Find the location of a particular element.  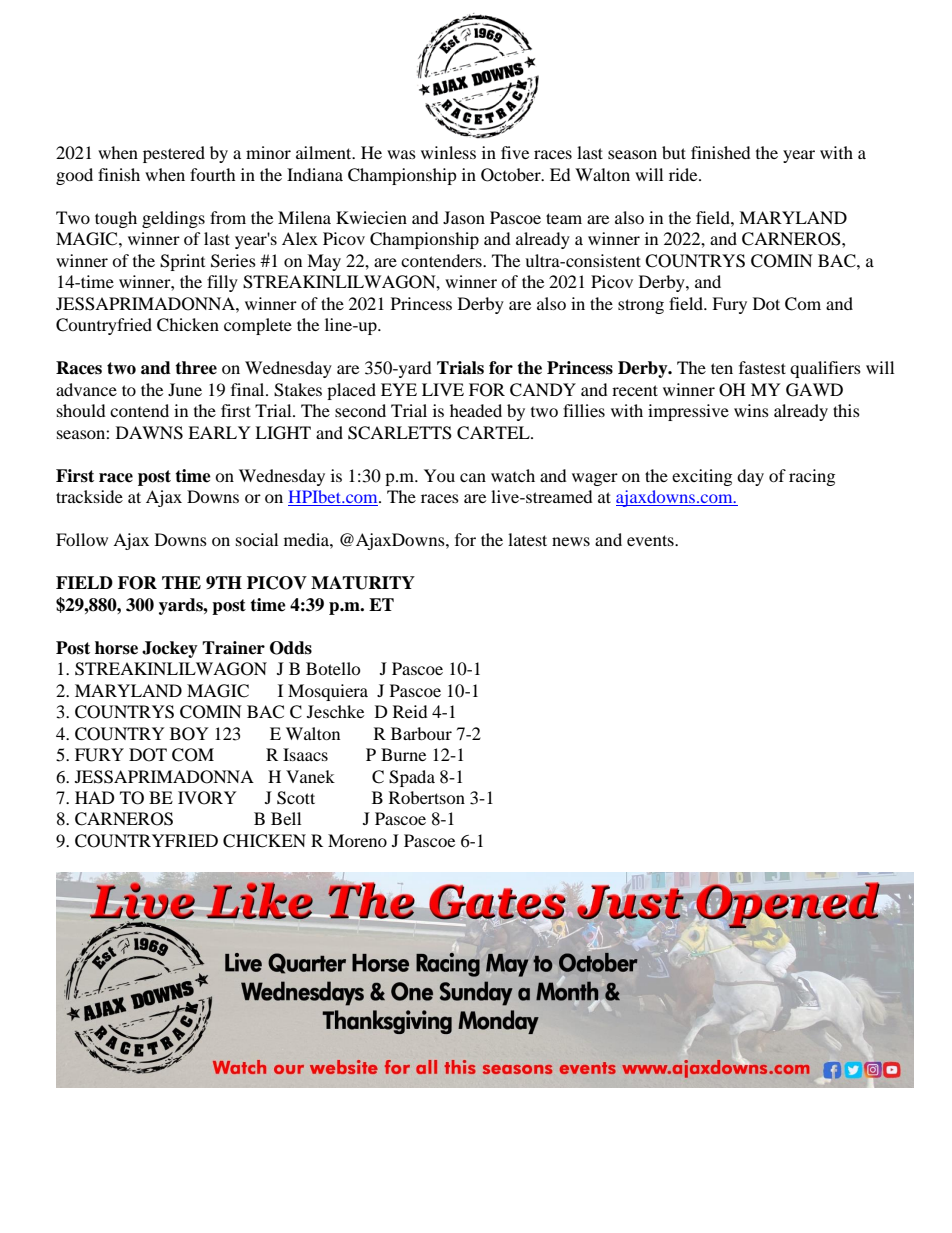

winless is located at coordinates (448, 152).
